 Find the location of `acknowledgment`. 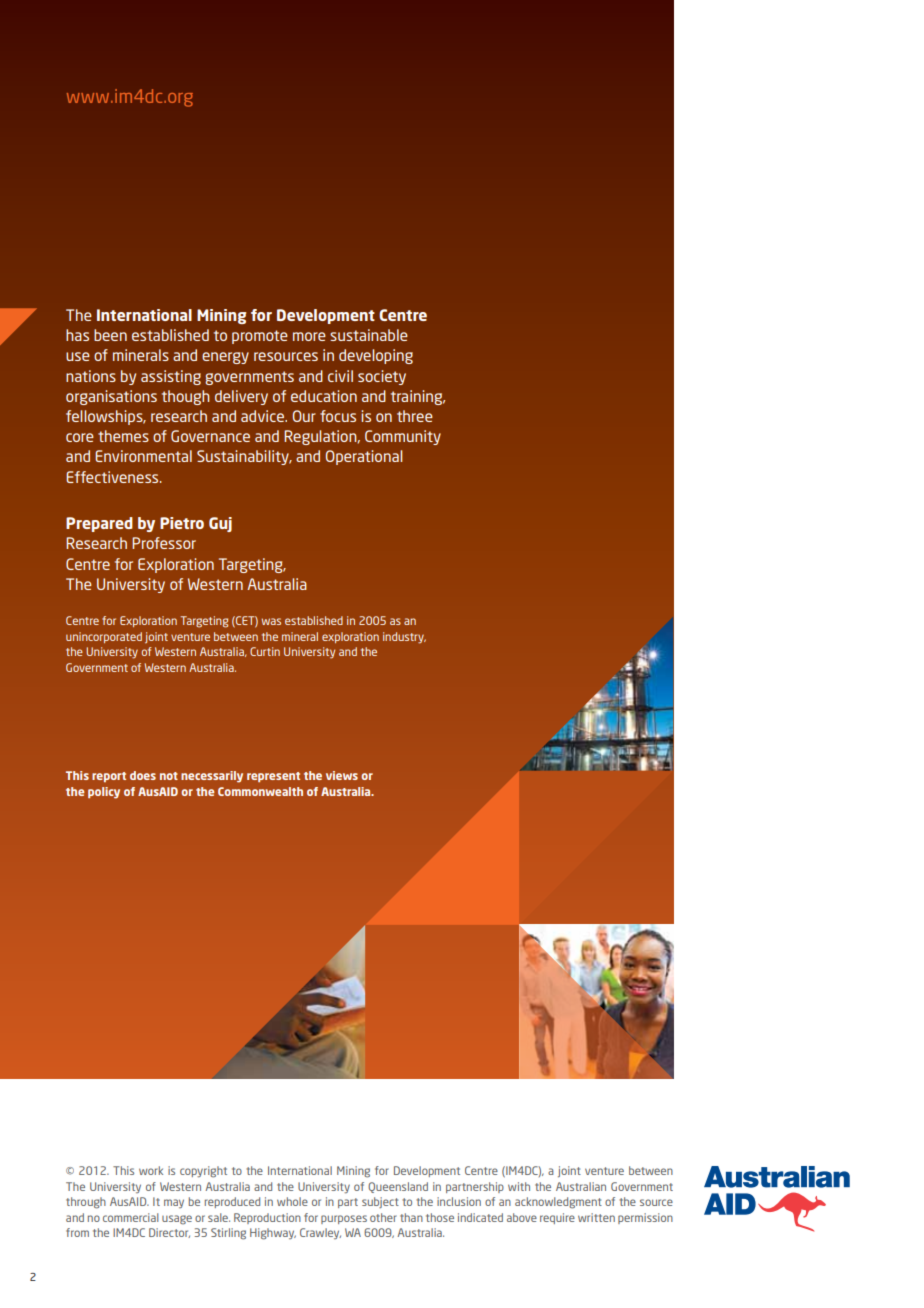

acknowledgment is located at coordinates (558, 1203).
